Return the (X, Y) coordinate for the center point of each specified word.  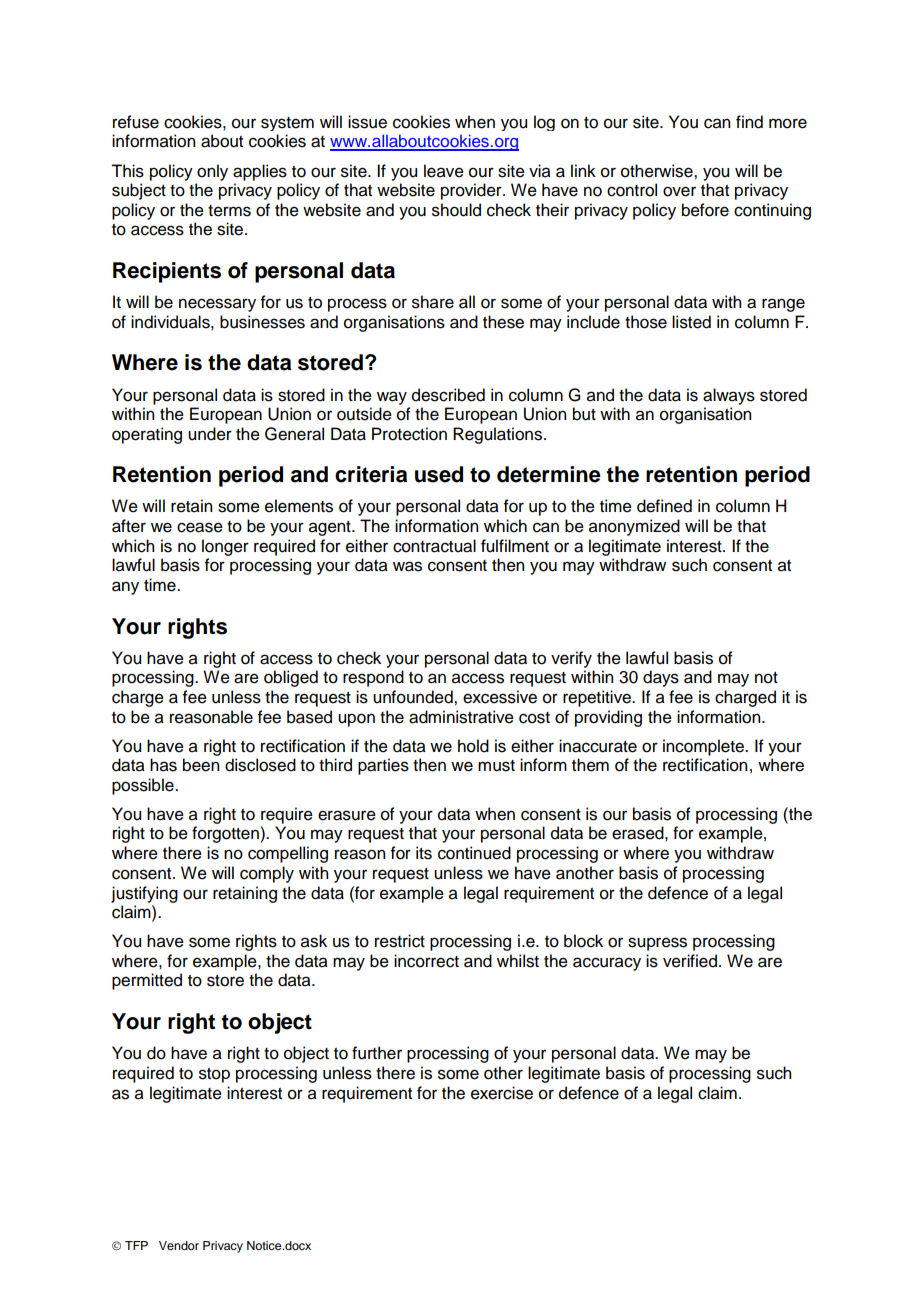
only (212, 172)
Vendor (179, 1245)
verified (691, 961)
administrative (461, 717)
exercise (502, 1093)
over (679, 191)
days (661, 678)
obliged (291, 678)
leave (444, 171)
